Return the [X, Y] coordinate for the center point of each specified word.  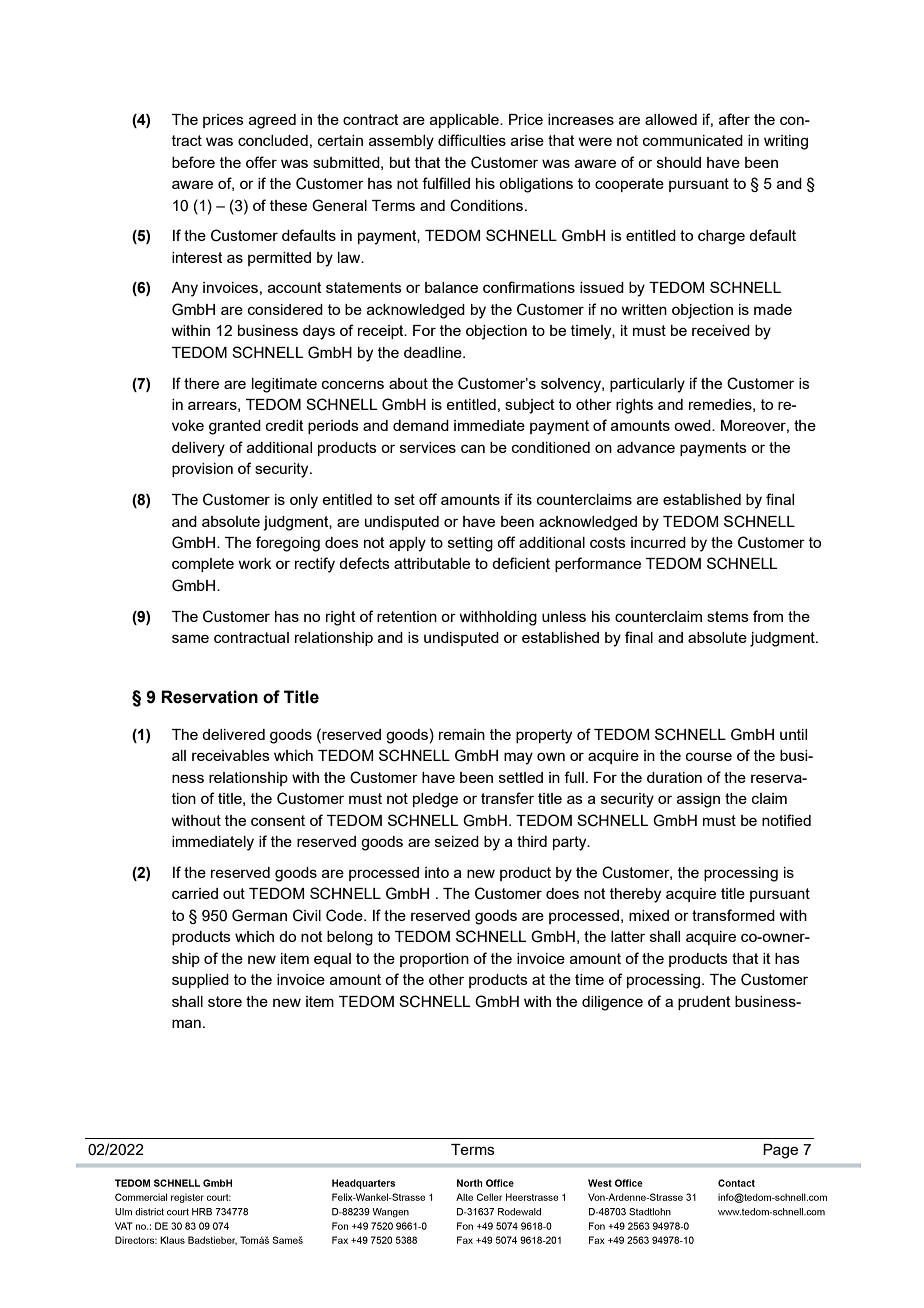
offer [261, 162]
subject [530, 406]
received [721, 330]
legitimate [284, 385]
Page [780, 1151]
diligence [612, 1003]
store [225, 1001]
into [437, 872]
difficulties [472, 140]
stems [728, 616]
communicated [693, 140]
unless [564, 616]
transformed [733, 915]
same [190, 638]
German [259, 915]
